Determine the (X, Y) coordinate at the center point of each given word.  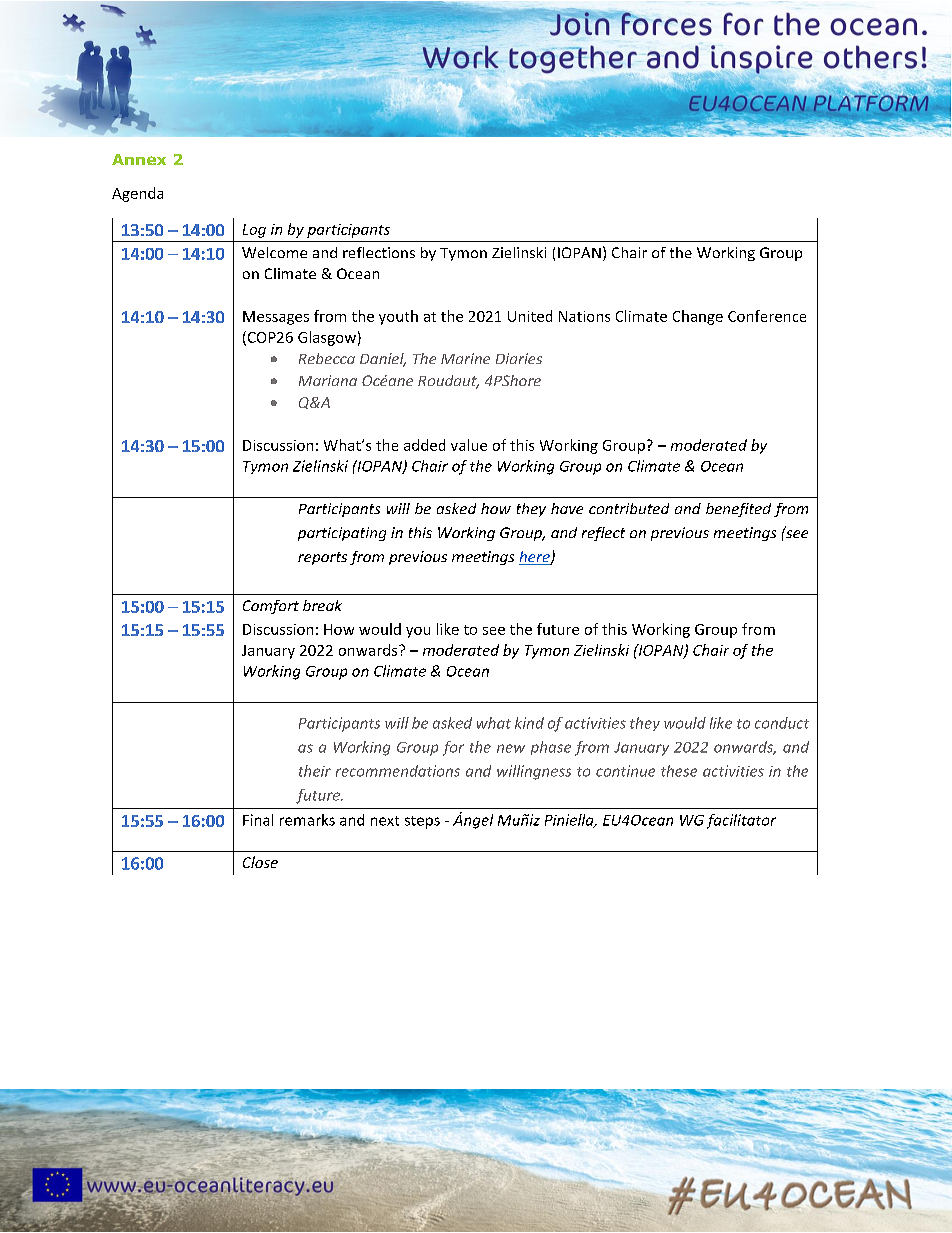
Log (254, 231)
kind (529, 723)
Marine (465, 358)
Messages (276, 318)
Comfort (271, 607)
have (567, 508)
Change (698, 317)
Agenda (137, 194)
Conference (767, 316)
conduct (782, 723)
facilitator (741, 821)
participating (342, 534)
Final (258, 820)
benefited (738, 510)
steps (422, 822)
